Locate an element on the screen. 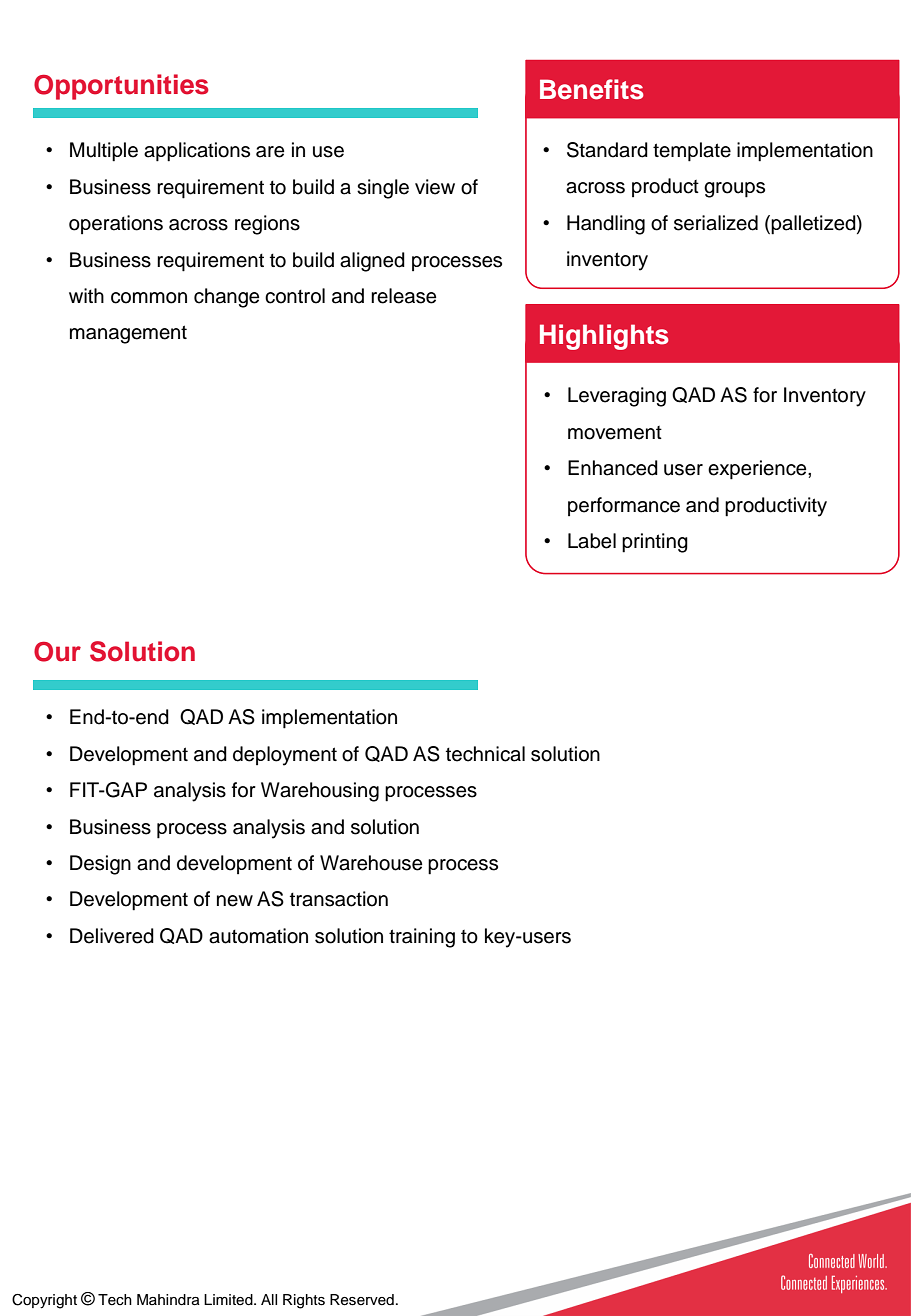 The image size is (911, 1316). printing is located at coordinates (655, 543).
